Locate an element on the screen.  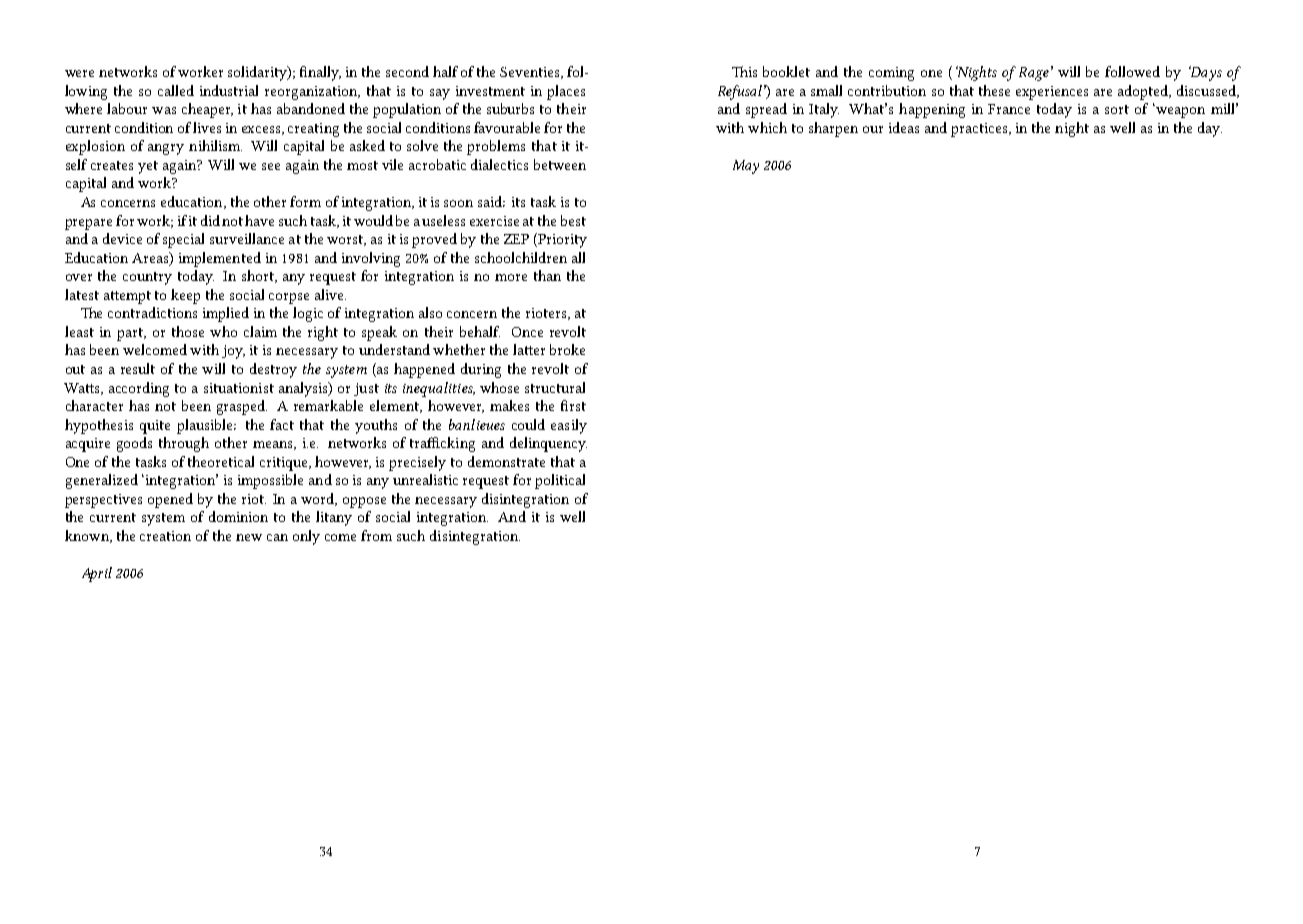
places is located at coordinates (566, 92).
